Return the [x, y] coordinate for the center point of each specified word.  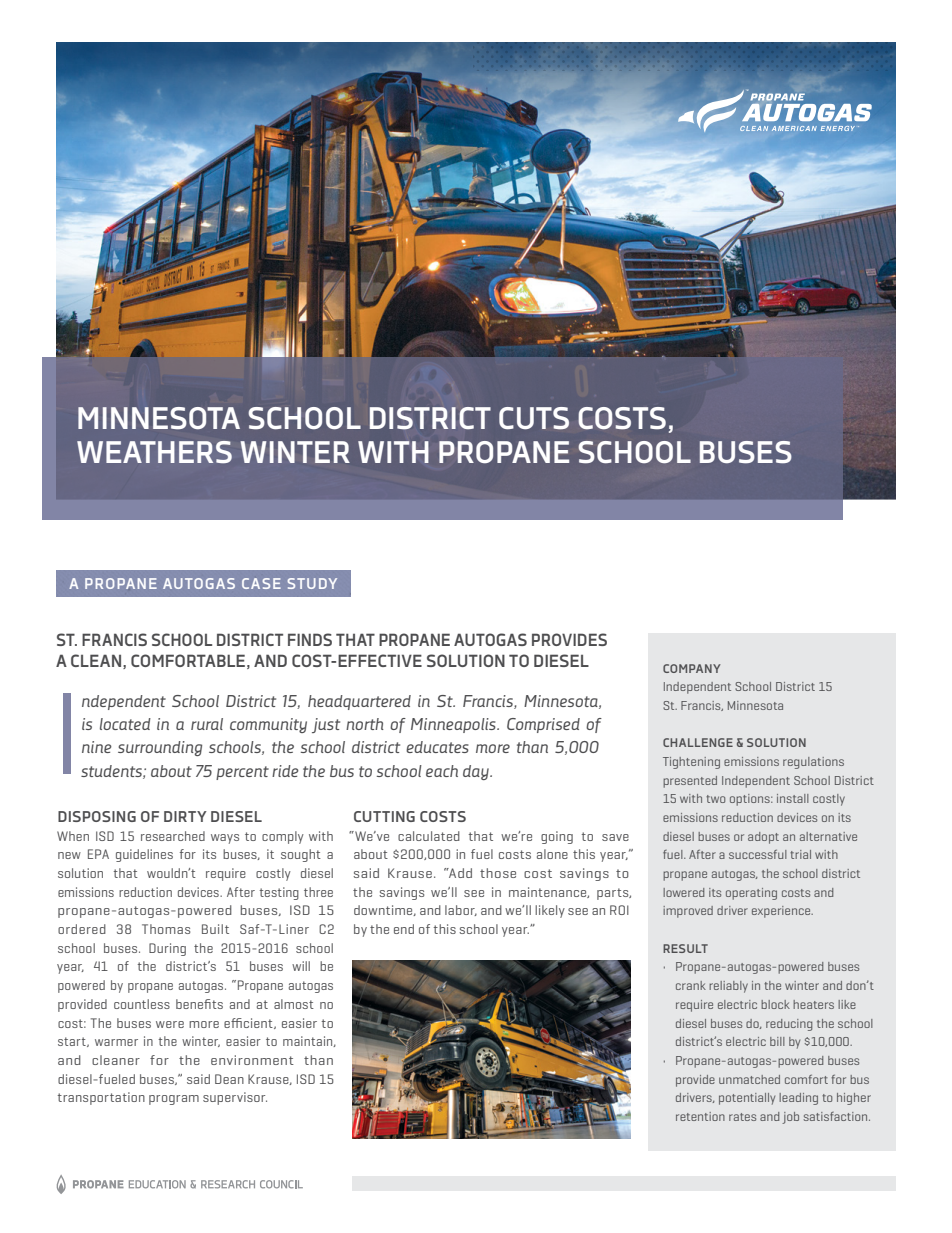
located [125, 724]
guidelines [144, 855]
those [498, 873]
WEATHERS [154, 452]
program [174, 1100]
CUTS [534, 418]
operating [751, 894]
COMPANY [692, 668]
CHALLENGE [698, 742]
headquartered [359, 702]
